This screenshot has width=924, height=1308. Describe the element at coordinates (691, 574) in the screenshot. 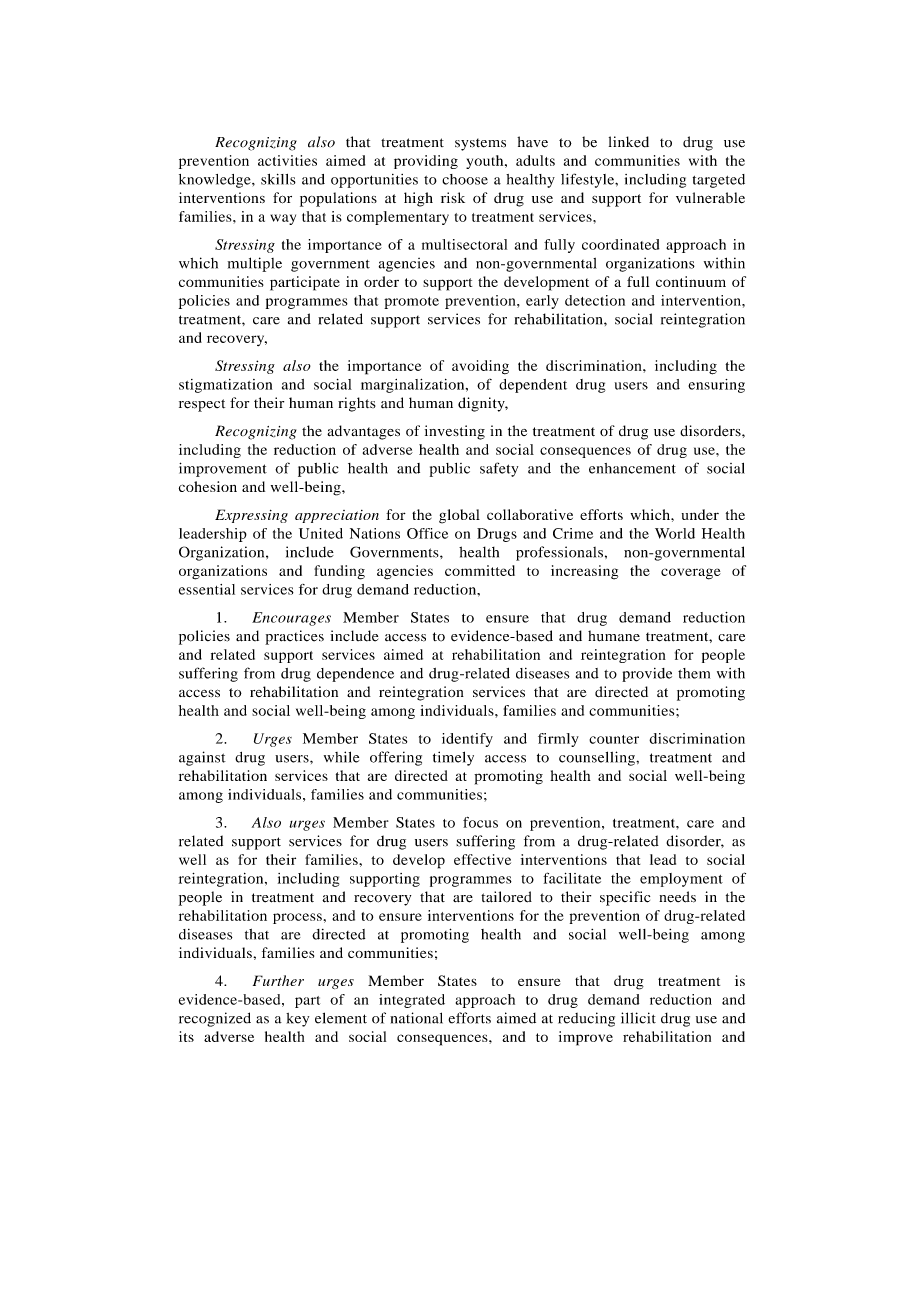

I see `coverage` at that location.
